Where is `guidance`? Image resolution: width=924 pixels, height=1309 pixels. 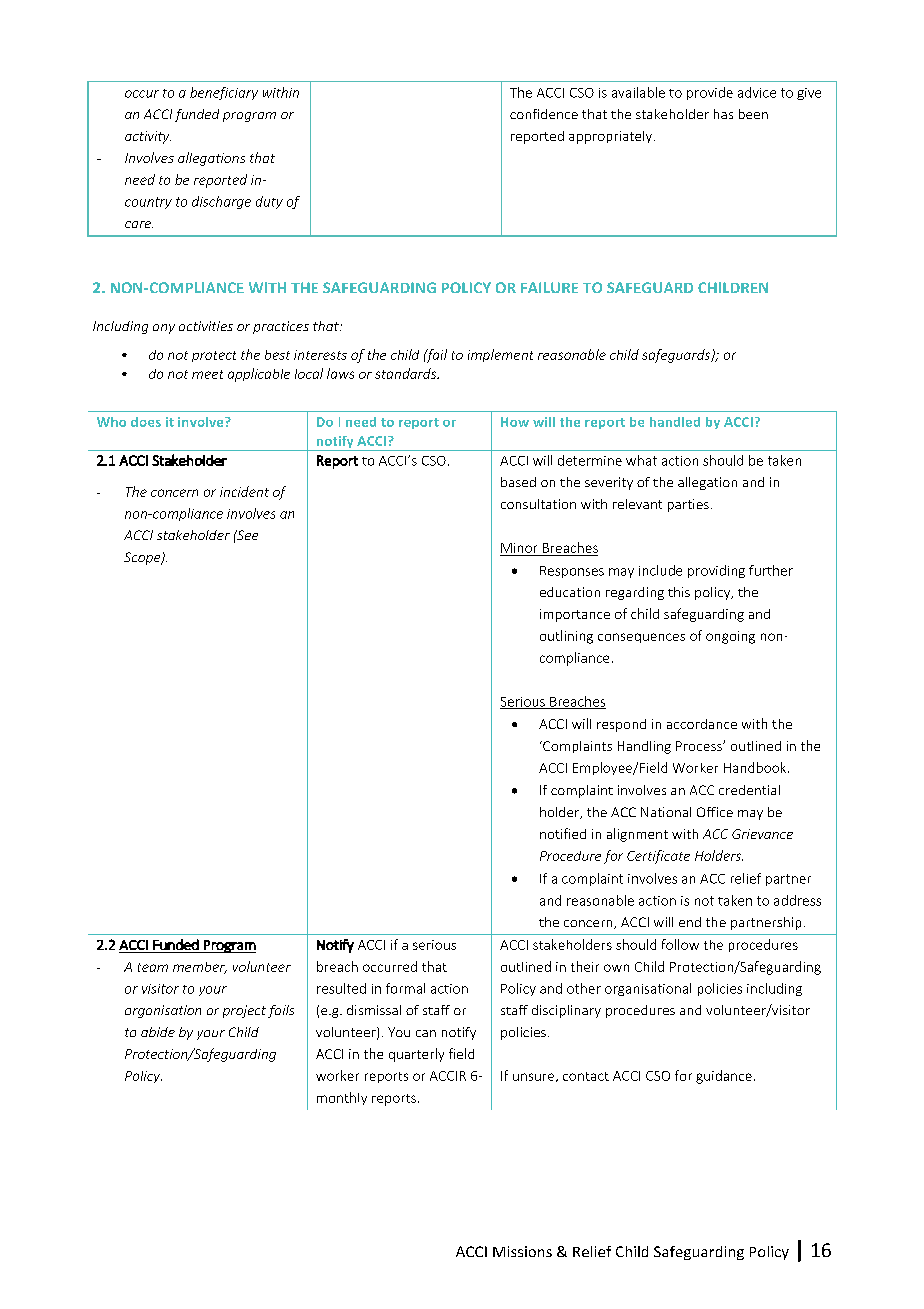
guidance is located at coordinates (724, 1077).
